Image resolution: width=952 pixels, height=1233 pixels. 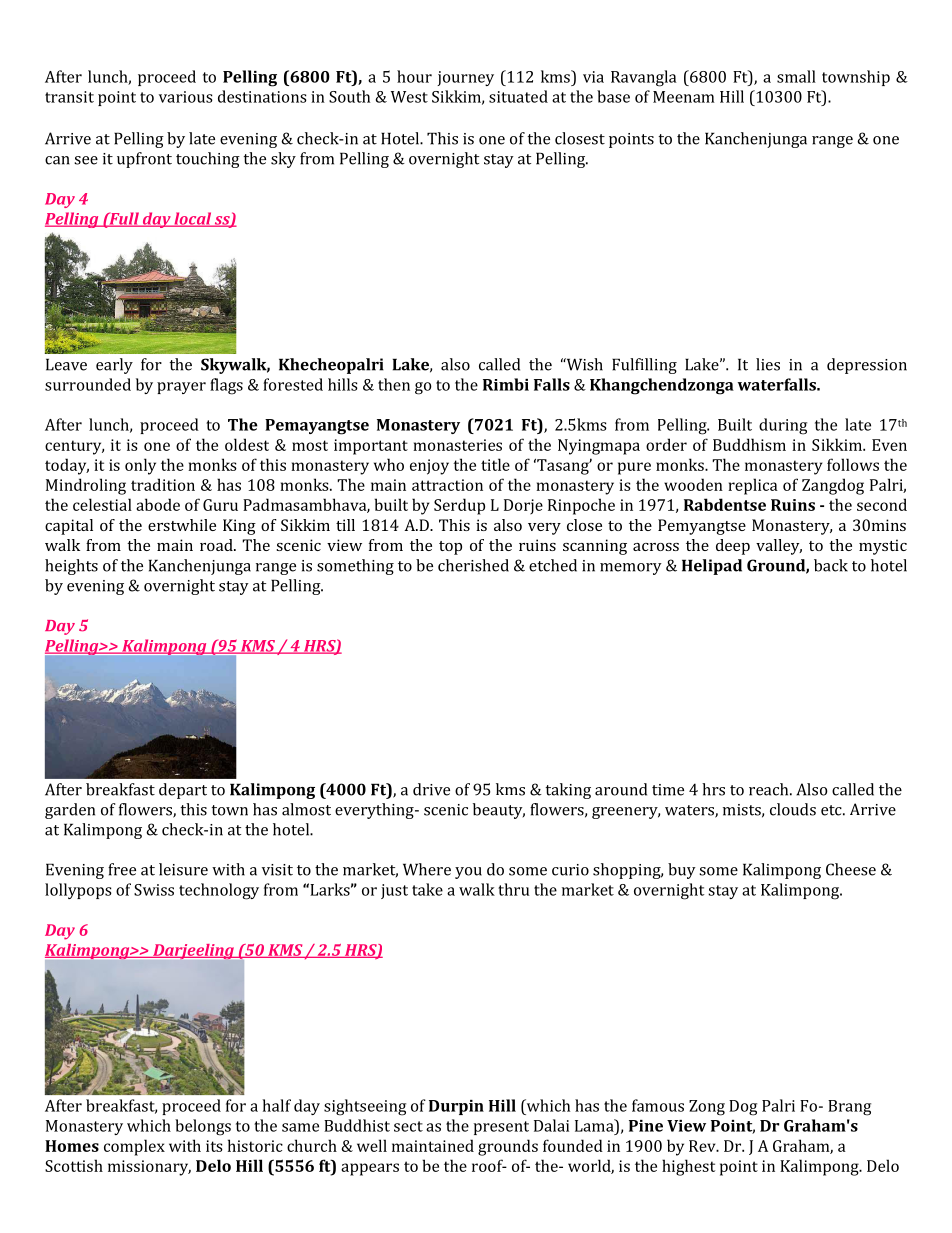 What do you see at coordinates (501, 1128) in the page?
I see `present` at bounding box center [501, 1128].
